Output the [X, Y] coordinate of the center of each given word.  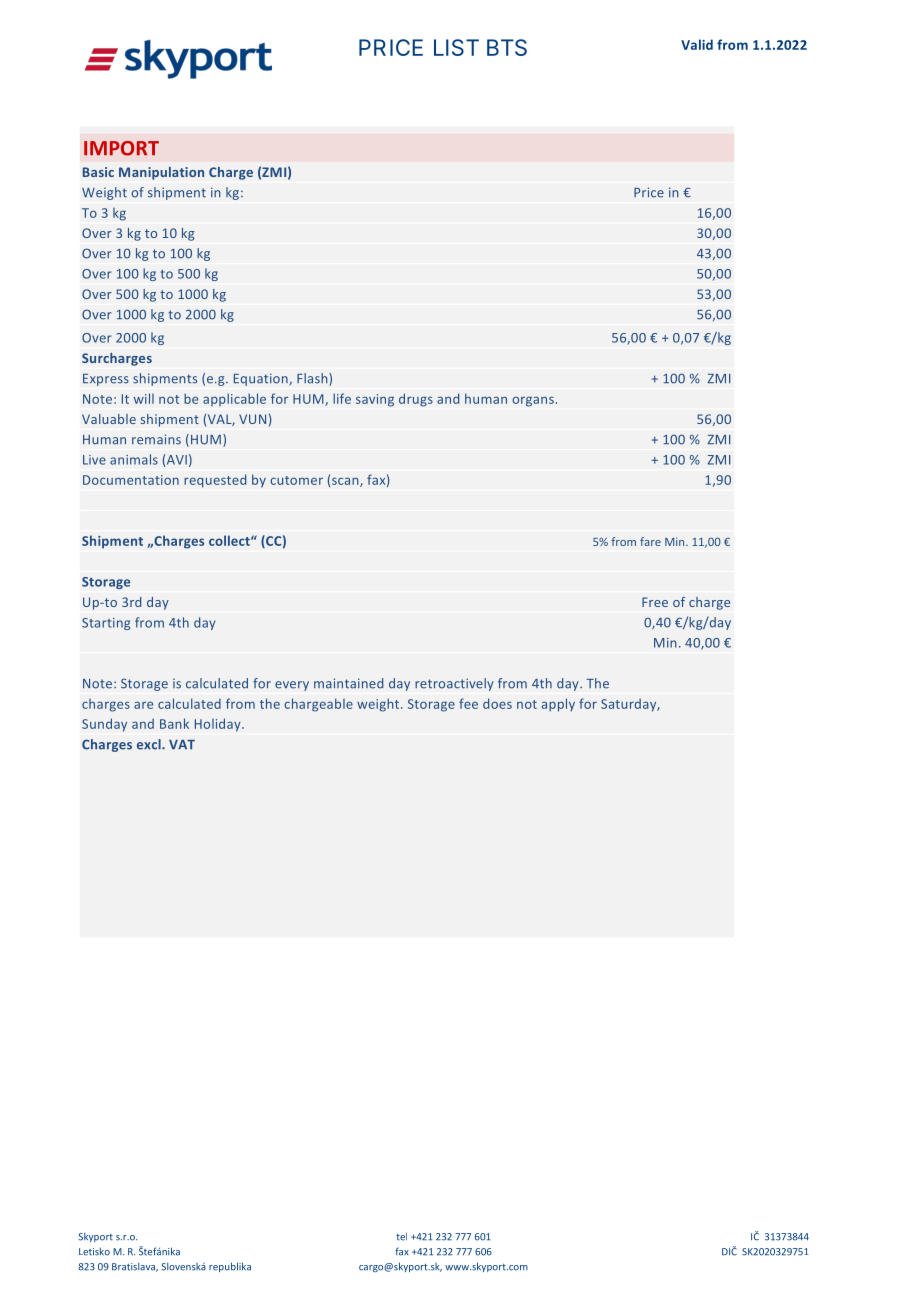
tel [401, 1237]
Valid [697, 44]
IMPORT [121, 148]
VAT [182, 745]
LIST [456, 47]
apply [558, 705]
